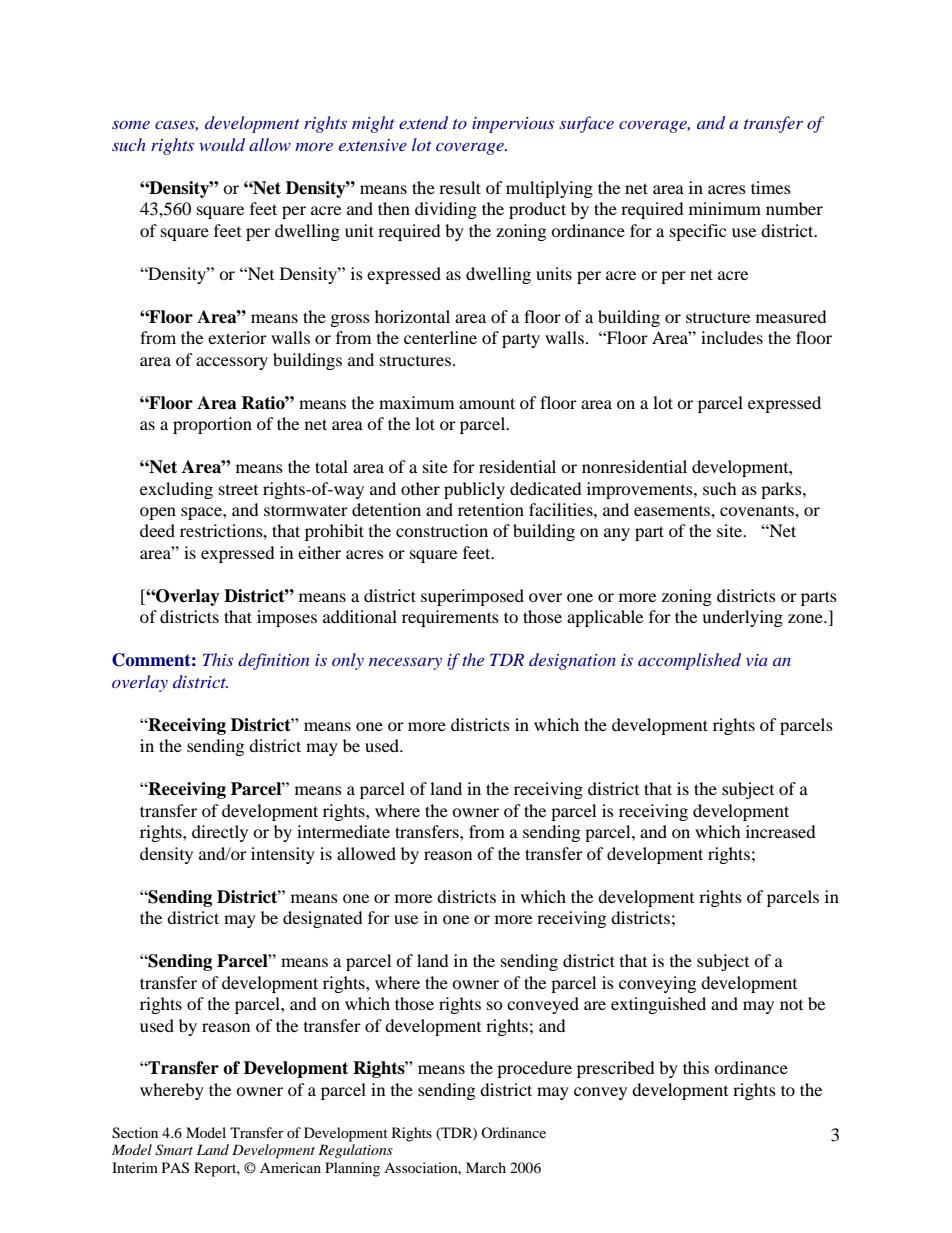 Image resolution: width=952 pixels, height=1233 pixels. What do you see at coordinates (238, 490) in the screenshot?
I see `street` at bounding box center [238, 490].
